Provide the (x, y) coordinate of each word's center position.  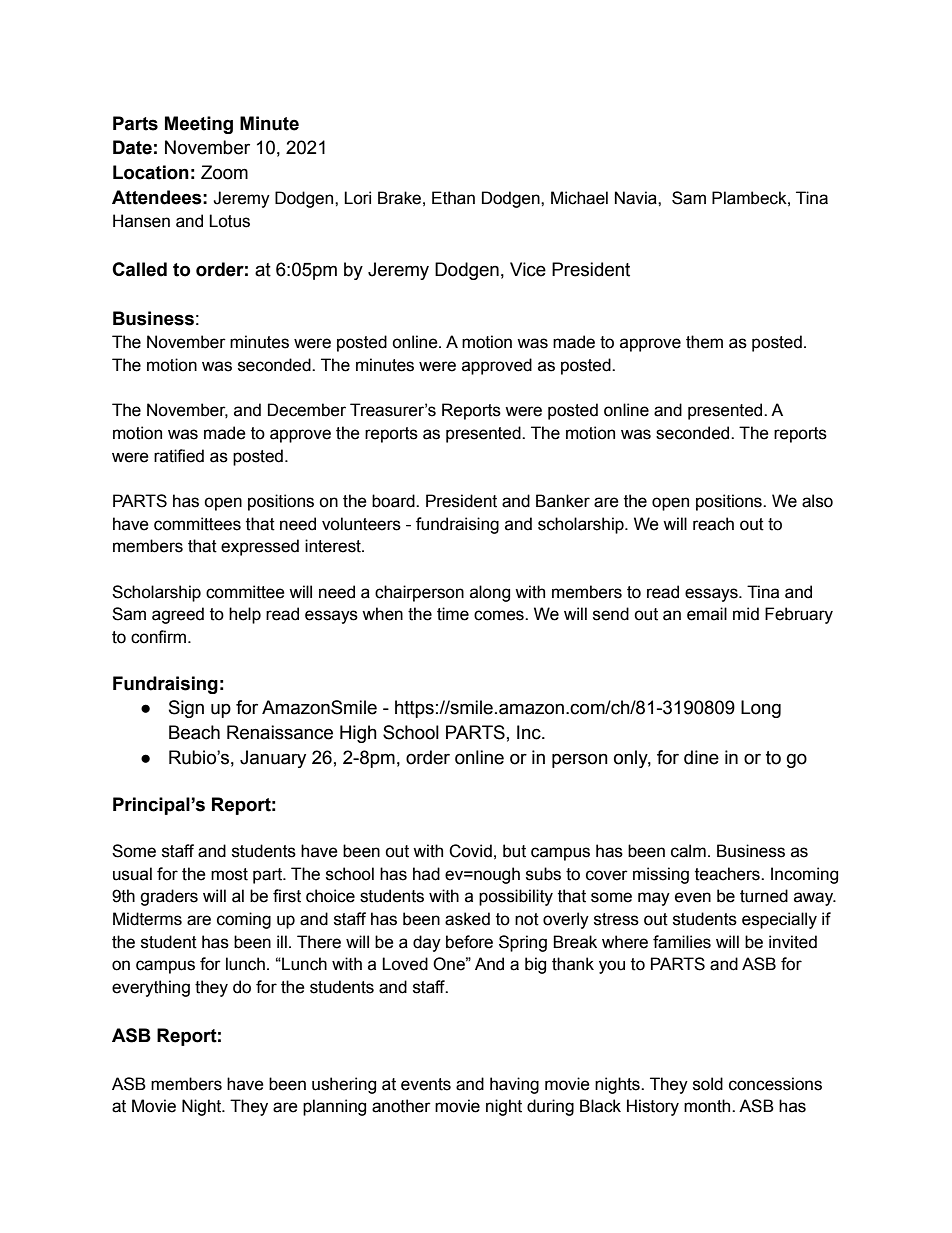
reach (713, 524)
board (394, 501)
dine (701, 757)
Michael (579, 198)
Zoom (224, 172)
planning (334, 1107)
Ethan (453, 198)
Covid (470, 851)
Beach (194, 732)
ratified (179, 456)
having (514, 1085)
